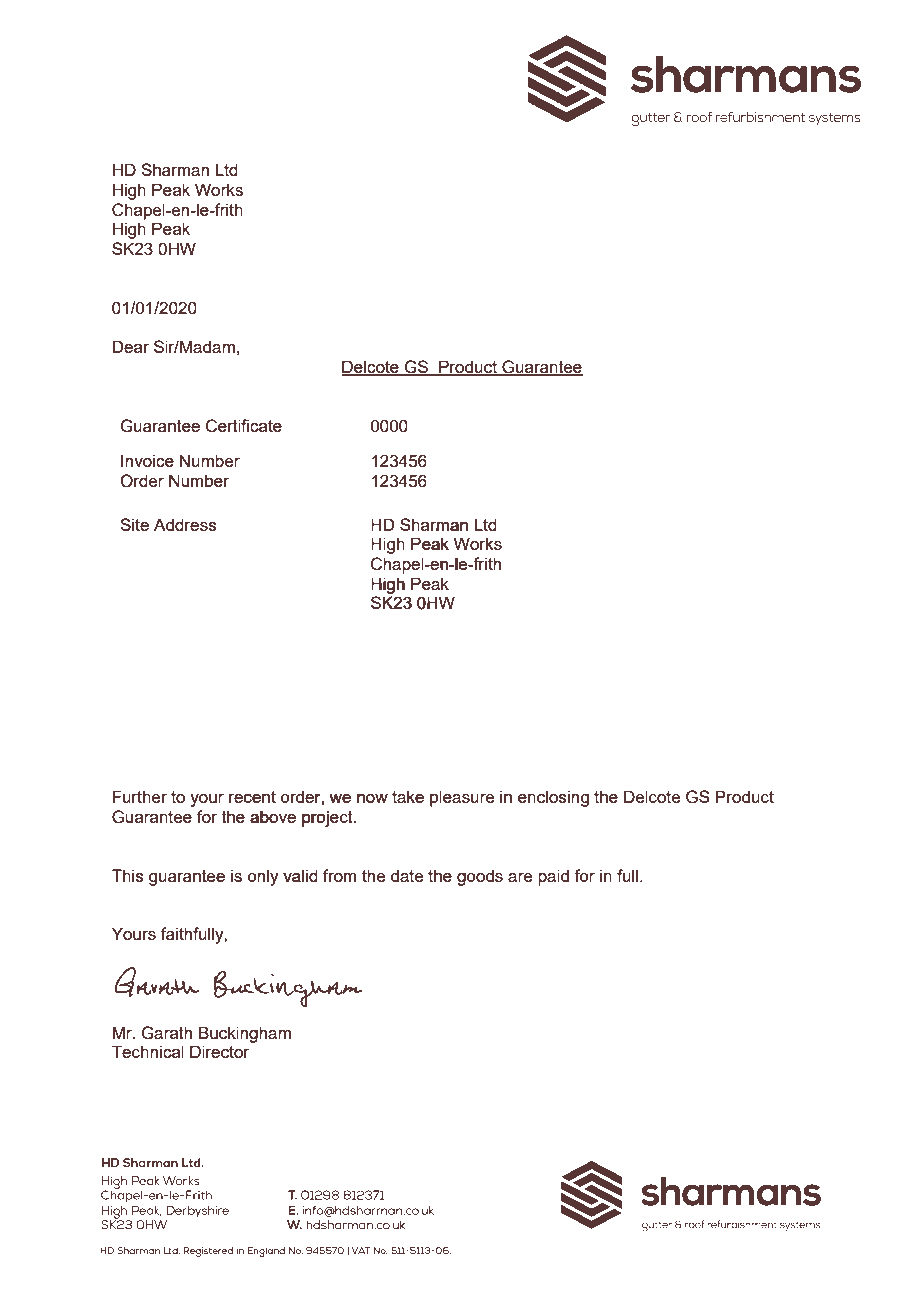  Describe the element at coordinates (462, 798) in the screenshot. I see `pleasure` at that location.
